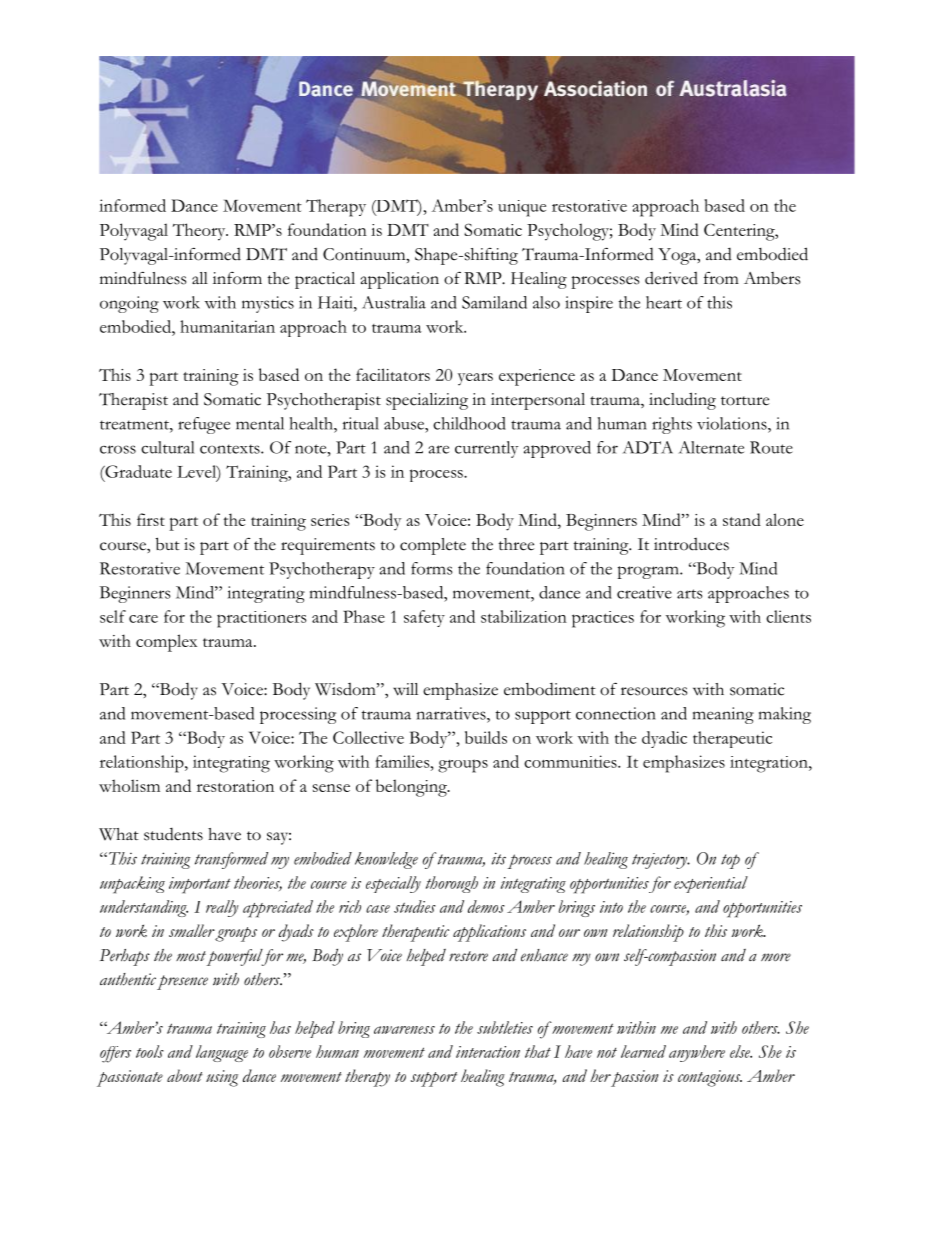 This screenshot has width=952, height=1233. What do you see at coordinates (730, 861) in the screenshot?
I see `top` at bounding box center [730, 861].
